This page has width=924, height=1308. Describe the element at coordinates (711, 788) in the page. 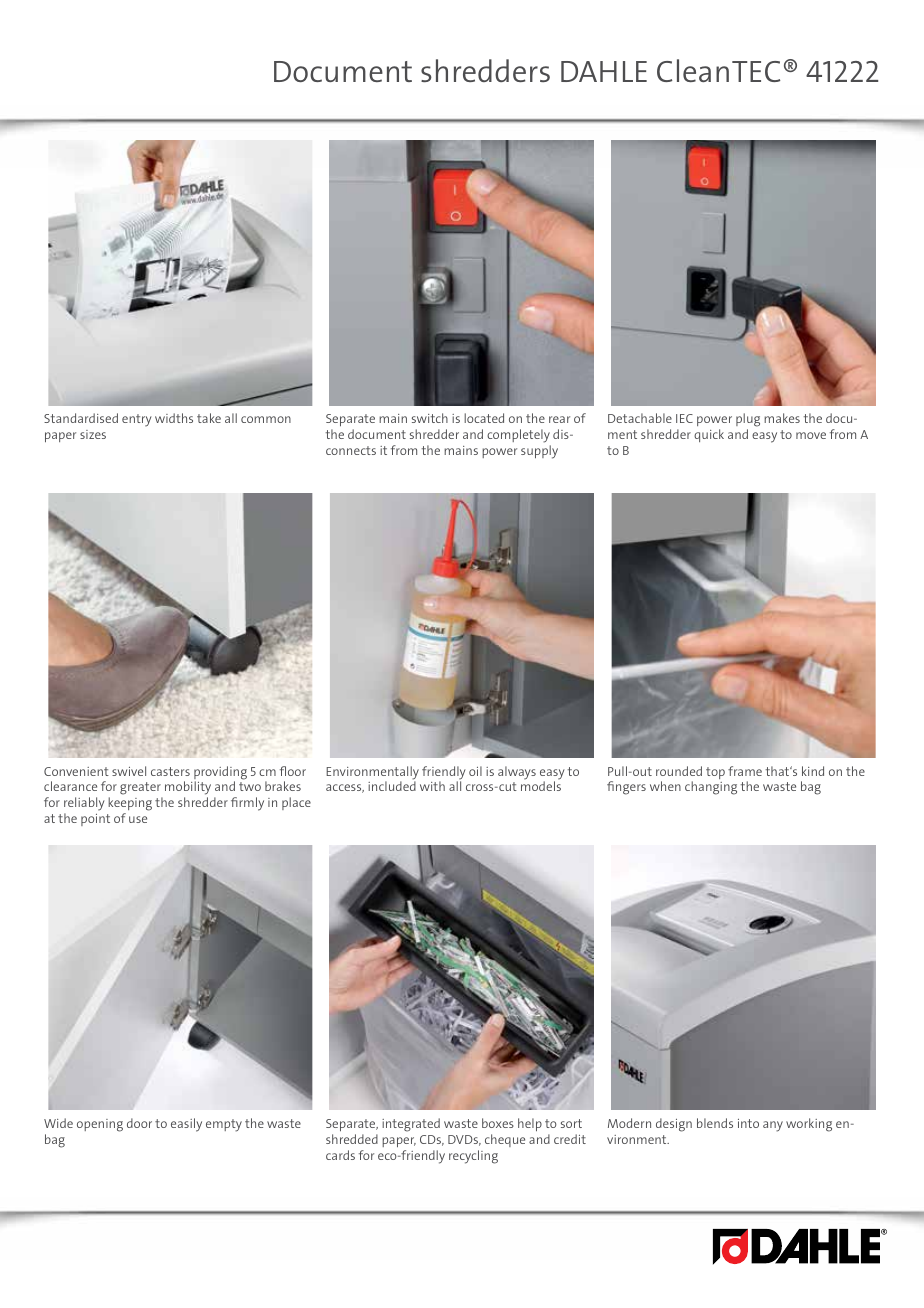

I see `changing` at that location.
